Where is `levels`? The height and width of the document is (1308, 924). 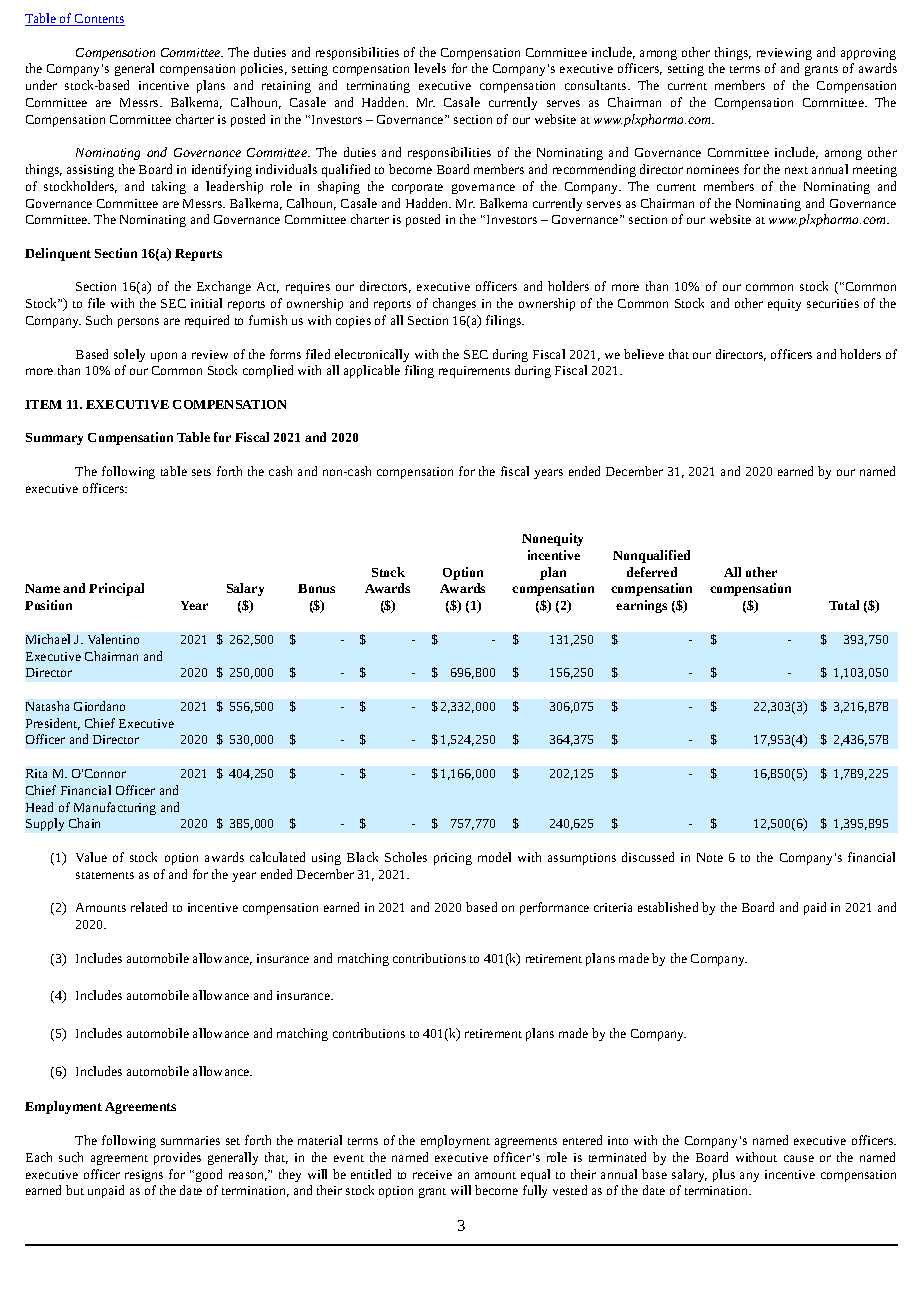 levels is located at coordinates (430, 68).
